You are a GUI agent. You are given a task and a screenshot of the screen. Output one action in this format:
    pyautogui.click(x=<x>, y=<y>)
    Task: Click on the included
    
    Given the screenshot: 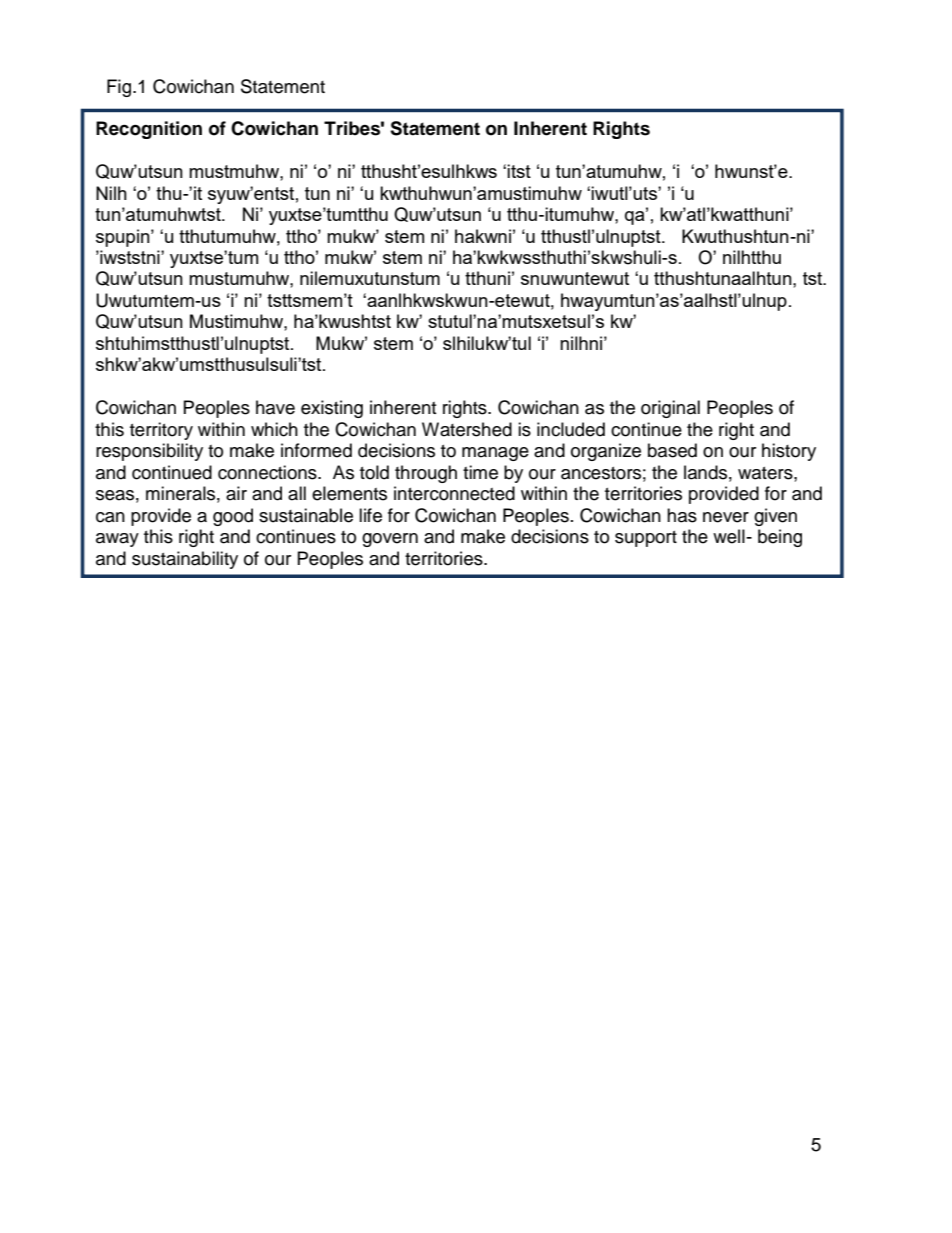 What is the action you would take?
    pyautogui.click(x=571, y=429)
